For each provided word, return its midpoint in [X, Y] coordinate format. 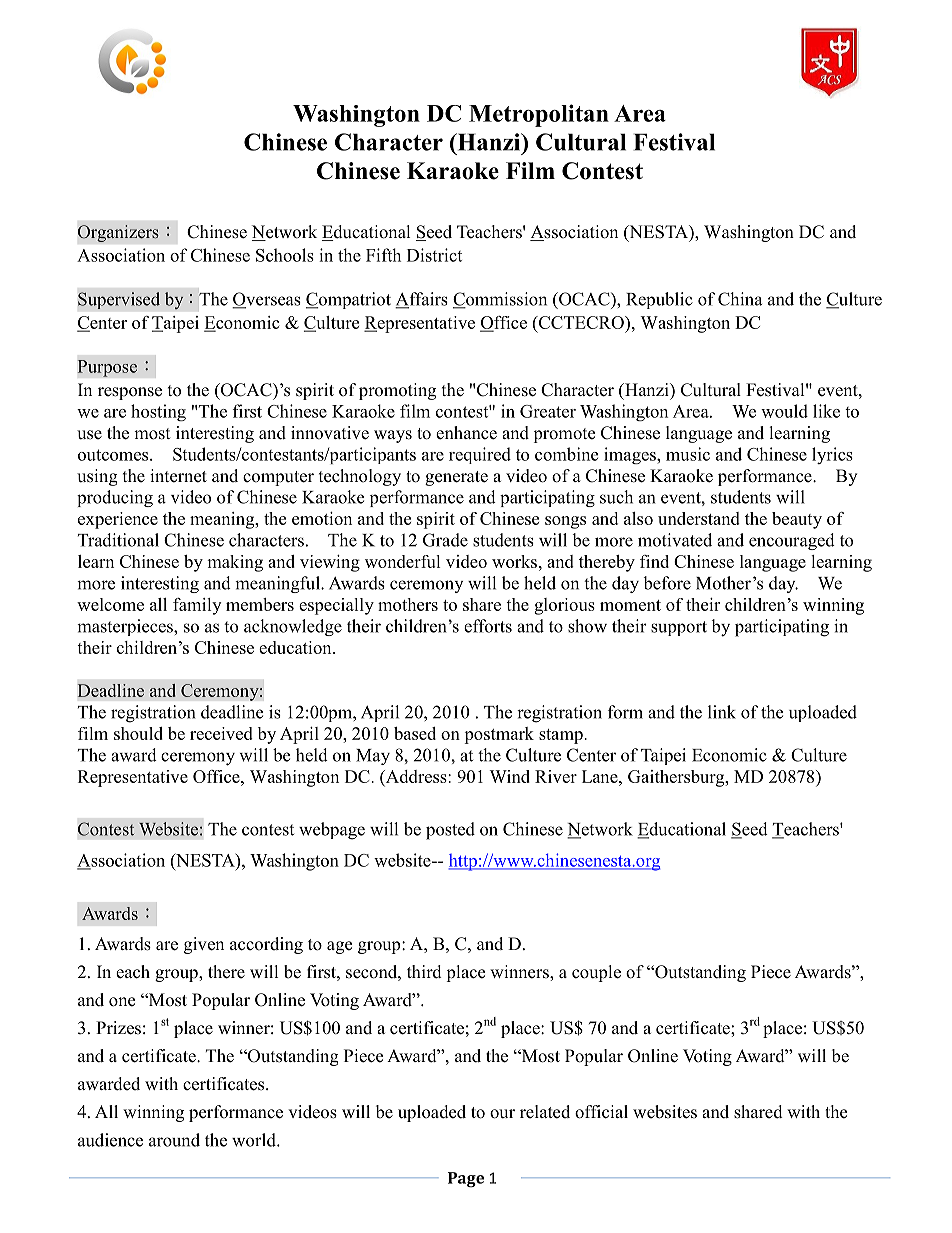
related [545, 1112]
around [174, 1140]
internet [178, 476]
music [688, 454]
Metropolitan [539, 115]
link [722, 712]
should [138, 733]
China [740, 299]
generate [456, 478]
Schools [285, 255]
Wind [509, 776]
